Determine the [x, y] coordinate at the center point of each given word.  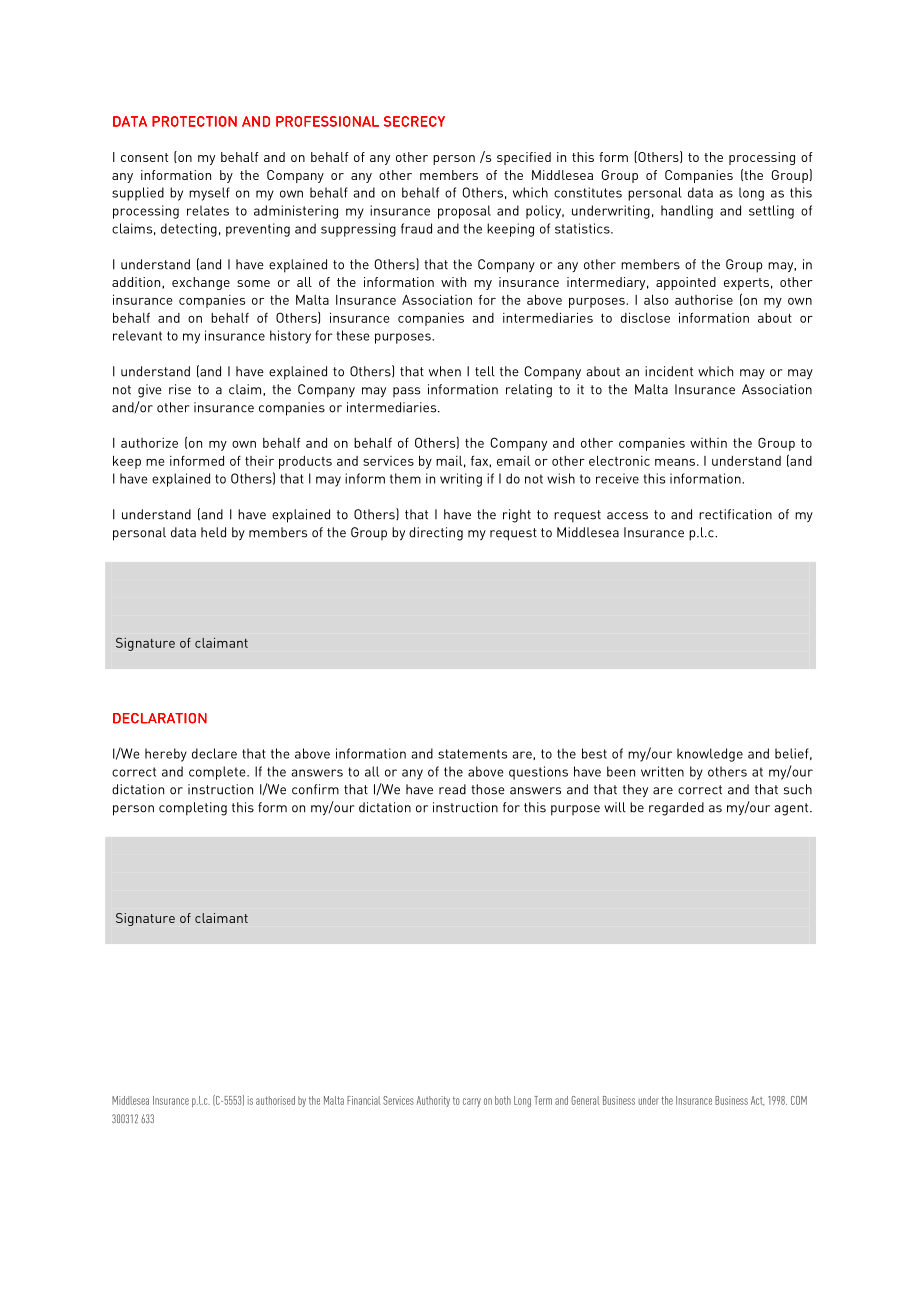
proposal [464, 212]
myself [209, 194]
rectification [735, 514]
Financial [364, 1100]
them [405, 478]
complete [218, 773]
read [452, 789]
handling [687, 212]
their [259, 461]
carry [472, 1102]
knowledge [710, 755]
